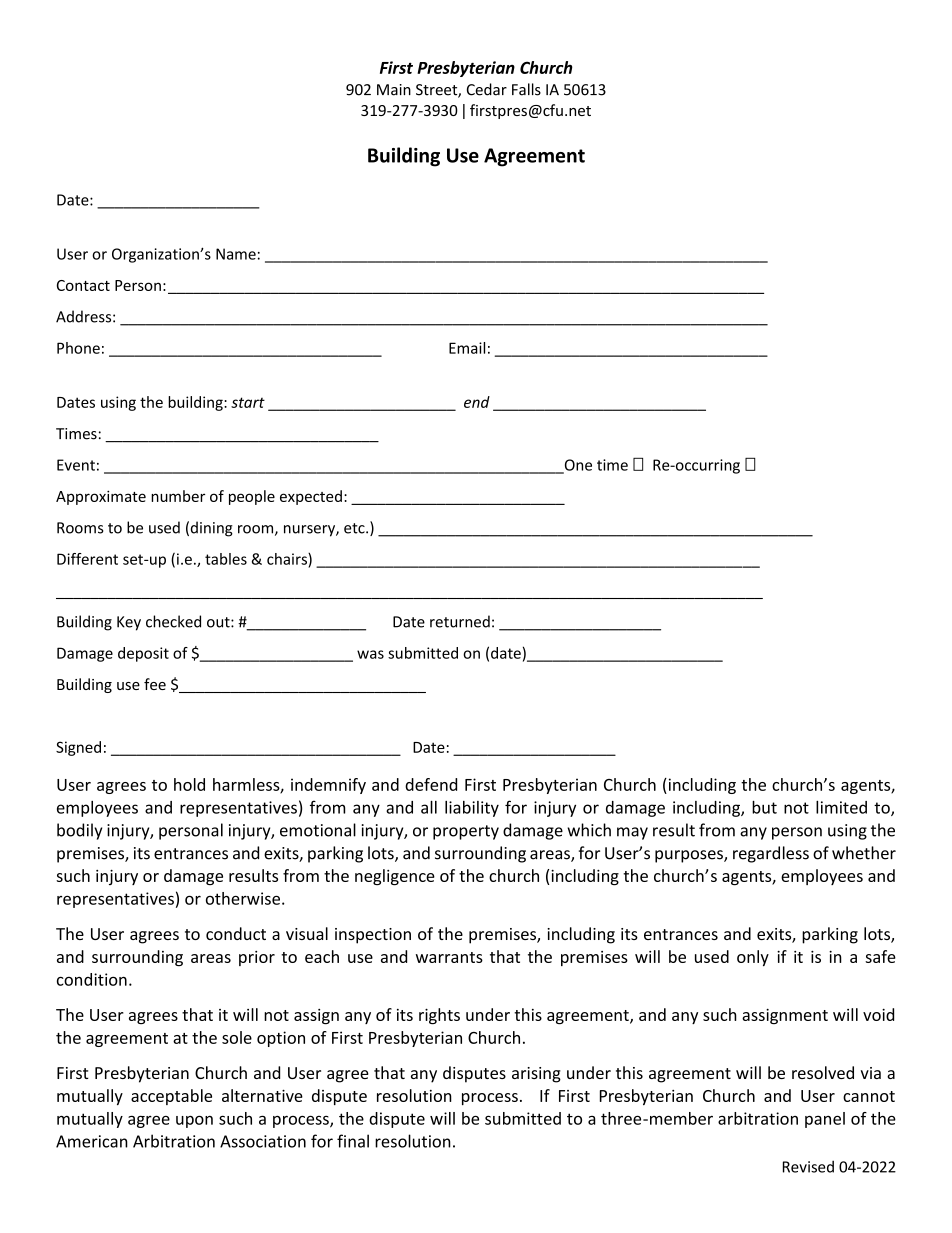 The height and width of the screenshot is (1233, 952). What do you see at coordinates (394, 90) in the screenshot?
I see `Main` at bounding box center [394, 90].
